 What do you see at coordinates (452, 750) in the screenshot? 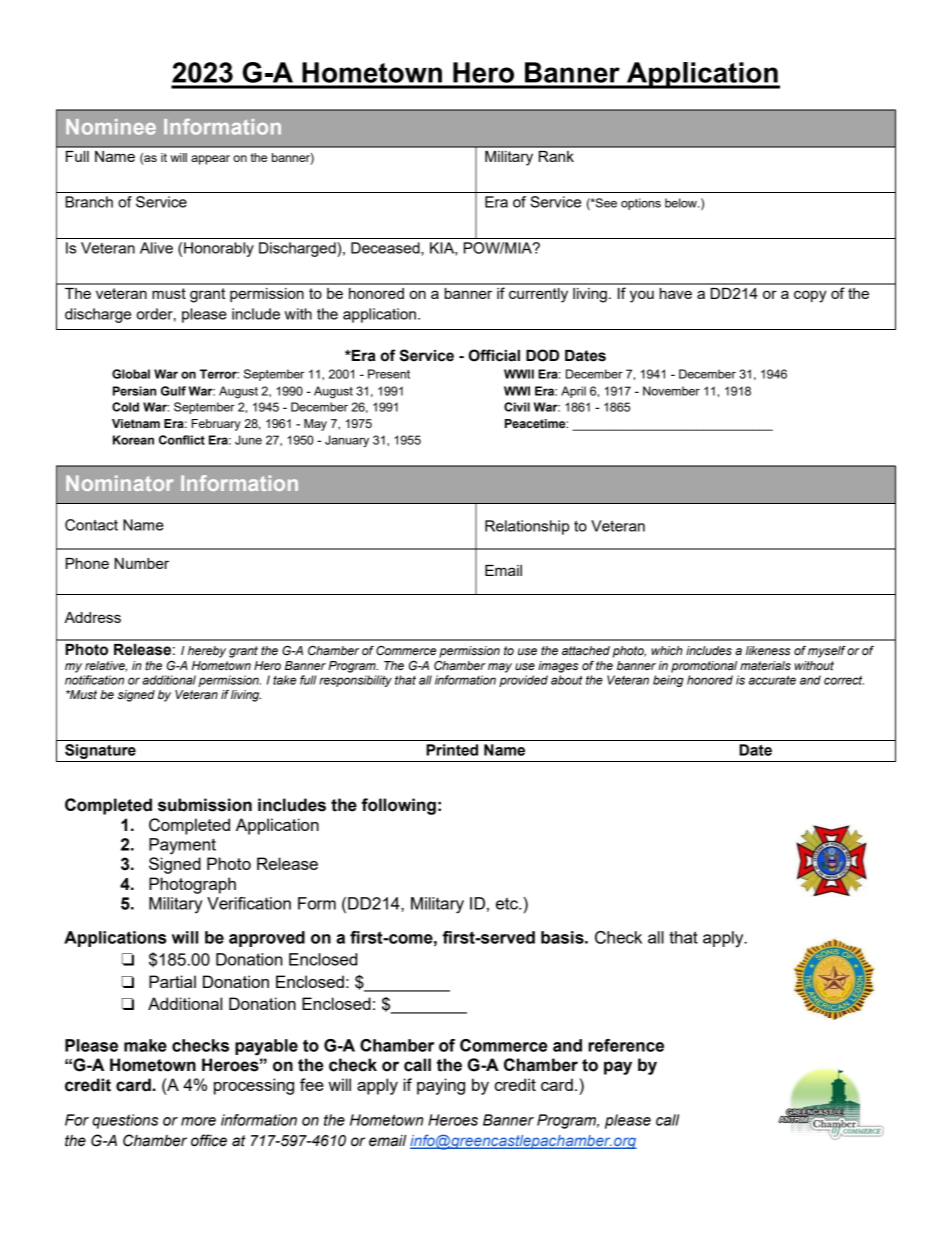
I see `Printed` at bounding box center [452, 750].
